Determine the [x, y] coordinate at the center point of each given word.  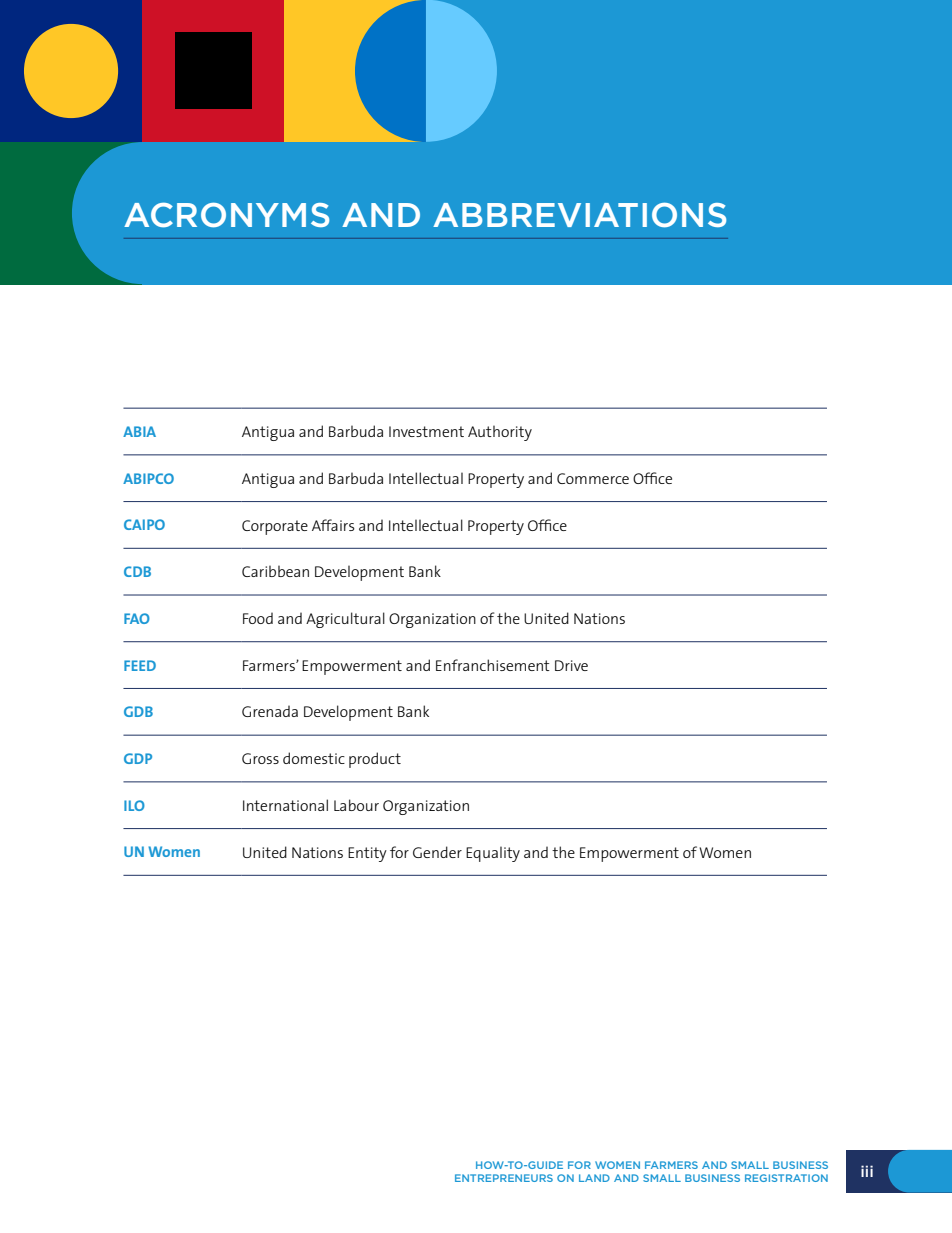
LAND [594, 1178]
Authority [500, 433]
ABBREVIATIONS [579, 215]
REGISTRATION [786, 1178]
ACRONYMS [226, 215]
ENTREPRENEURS [504, 1178]
